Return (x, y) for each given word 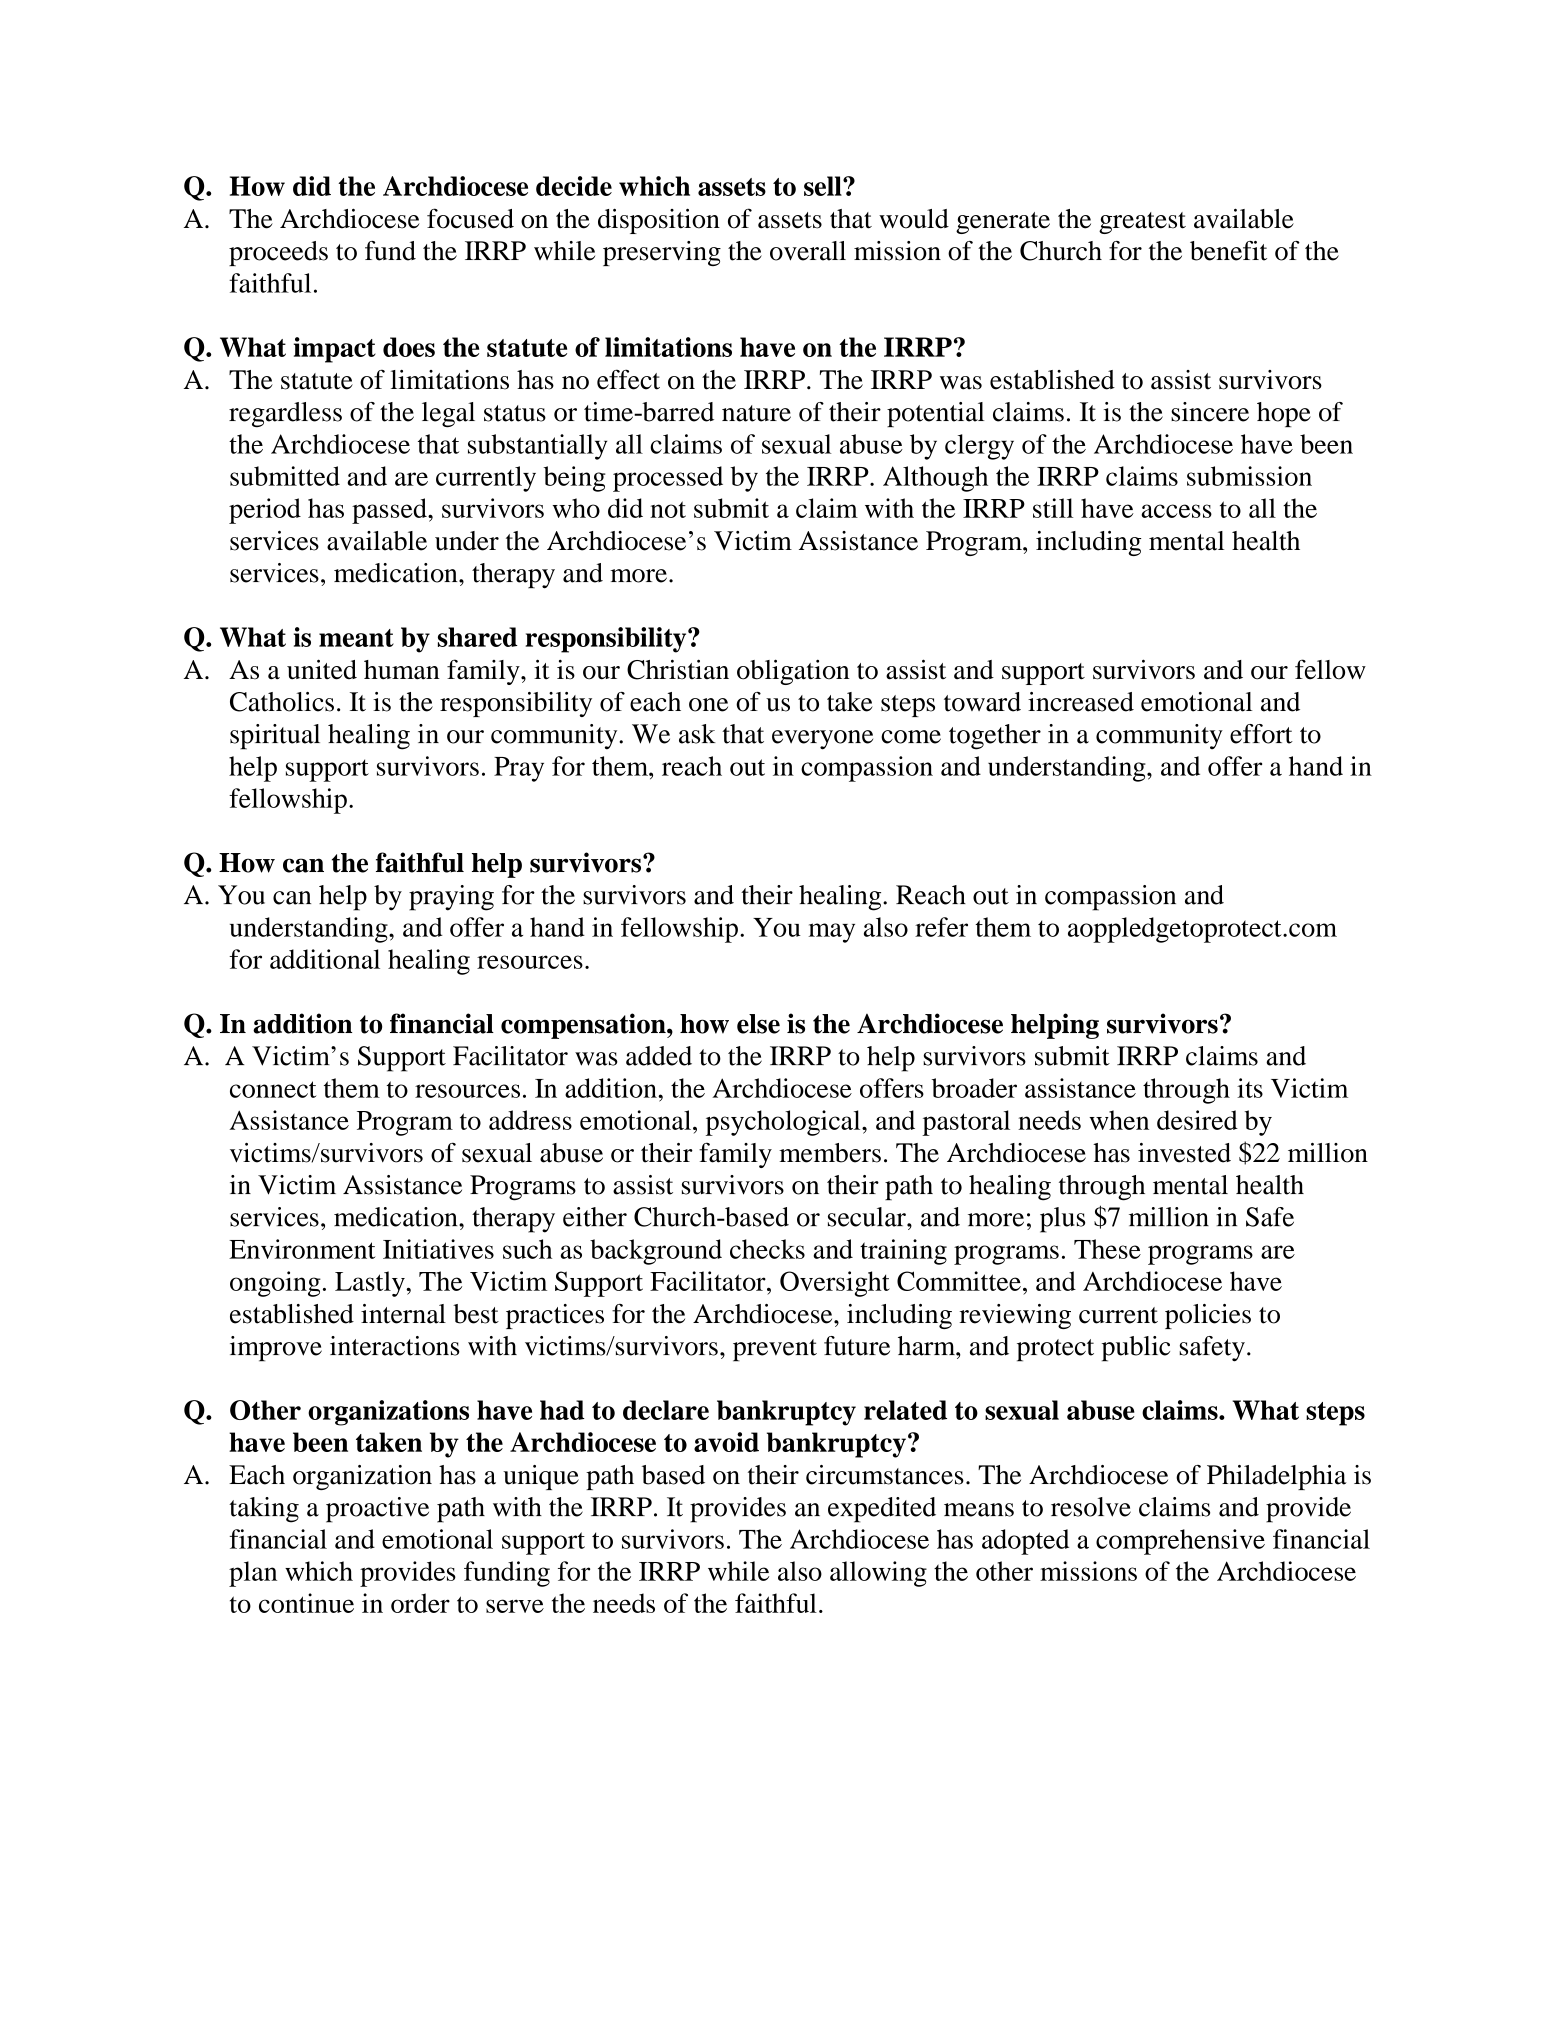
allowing (878, 1574)
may (831, 933)
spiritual (275, 737)
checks (767, 1249)
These (1107, 1249)
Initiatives (438, 1249)
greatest (1142, 223)
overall (808, 251)
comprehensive (1180, 1542)
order (420, 1603)
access (1176, 511)
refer (941, 927)
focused (470, 218)
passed (390, 511)
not (668, 509)
